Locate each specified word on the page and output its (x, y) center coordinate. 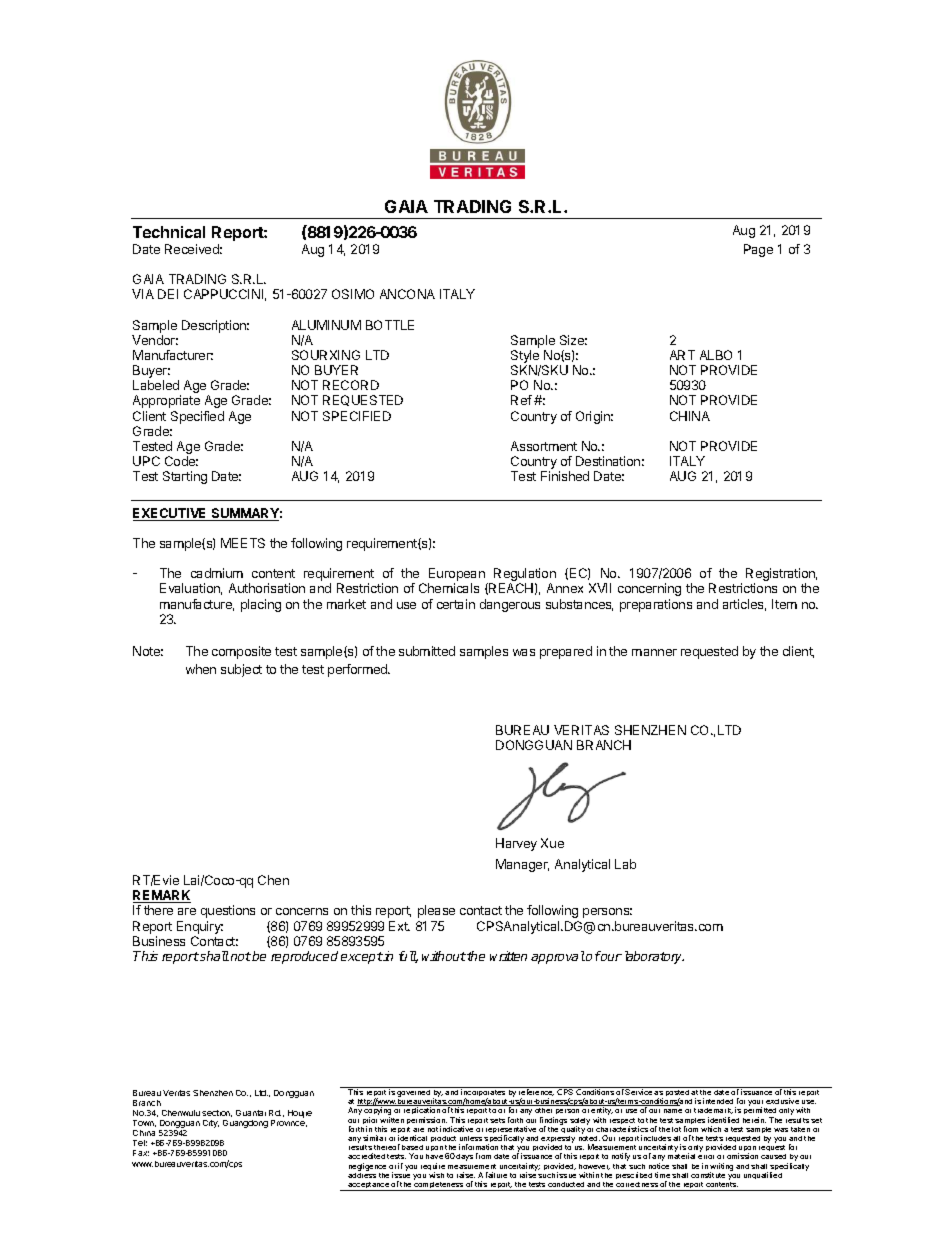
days (464, 1157)
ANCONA (407, 294)
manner (654, 652)
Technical (169, 232)
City (211, 1124)
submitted (427, 651)
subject (241, 670)
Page (758, 250)
